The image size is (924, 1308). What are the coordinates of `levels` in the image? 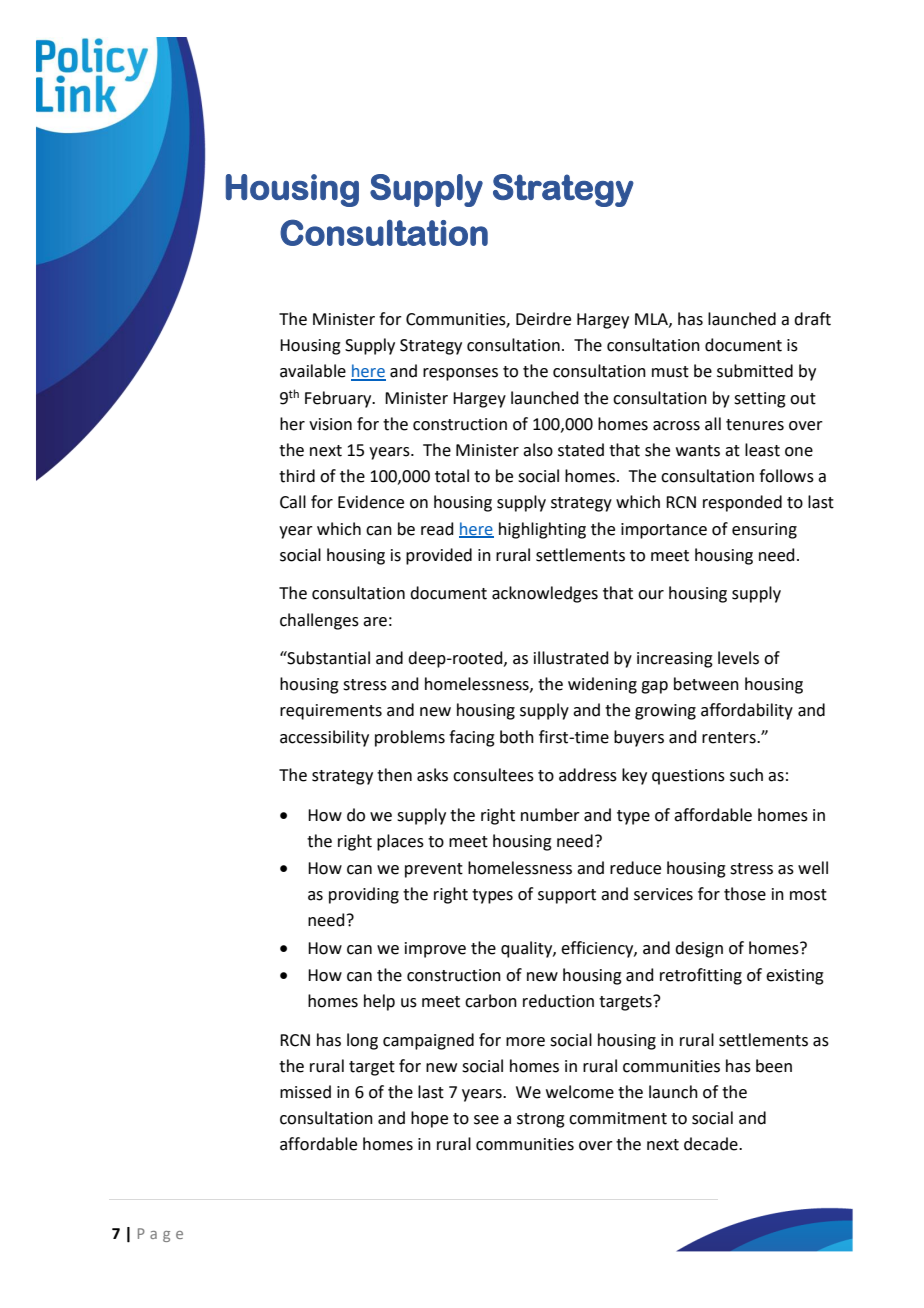 It's located at (738, 658).
